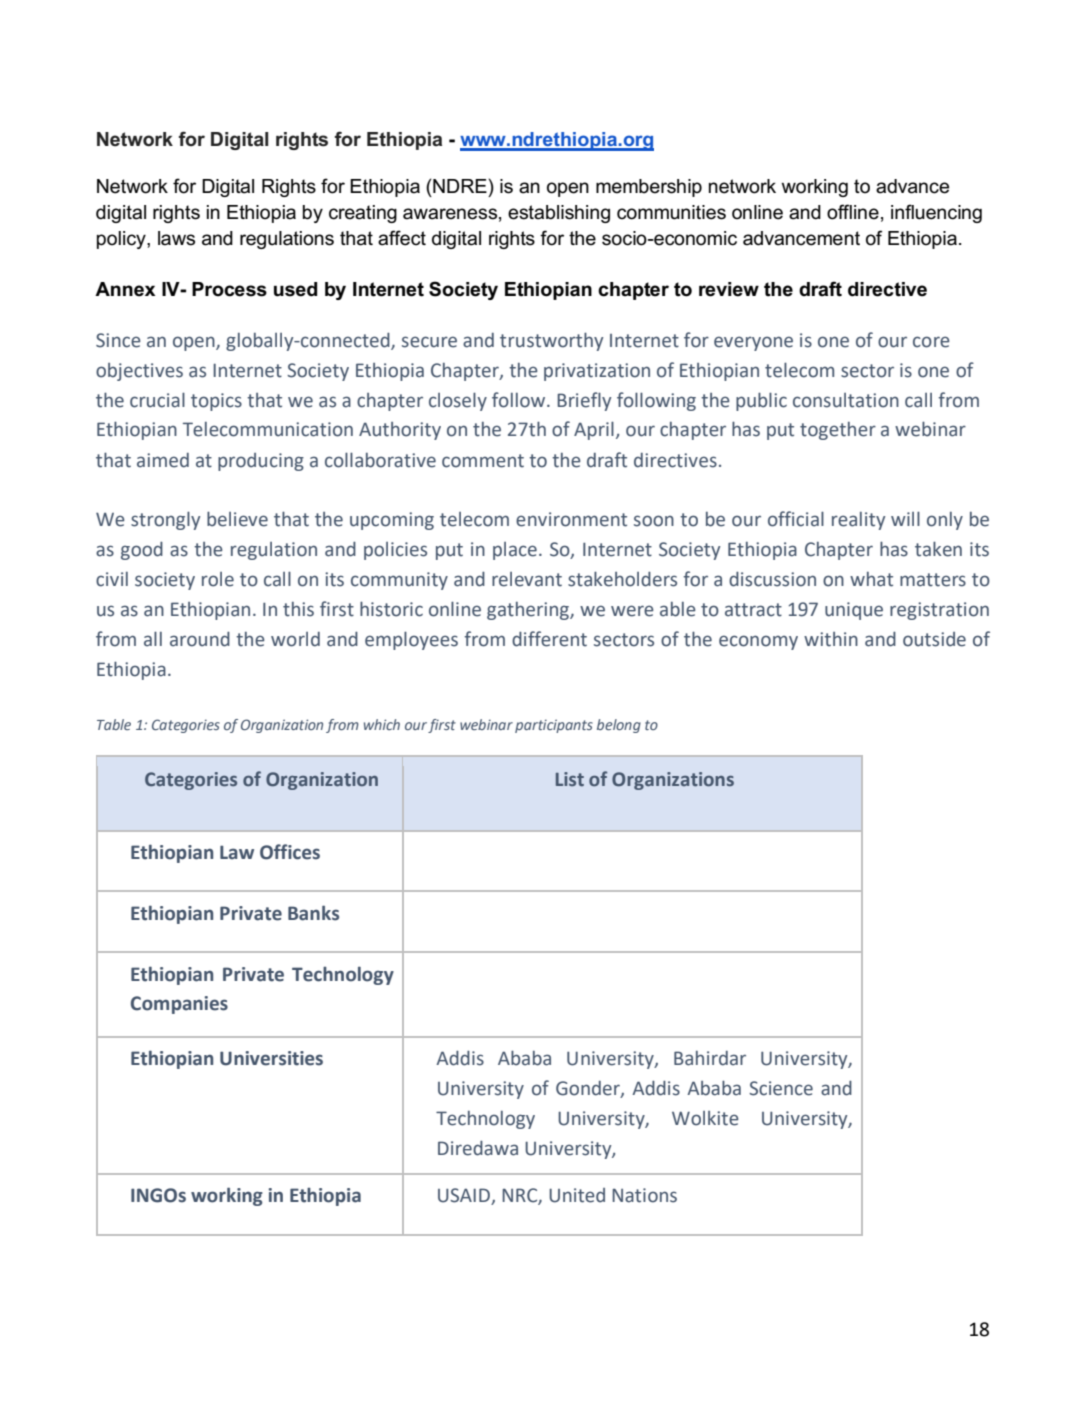  Describe the element at coordinates (176, 238) in the document. I see `laws` at that location.
